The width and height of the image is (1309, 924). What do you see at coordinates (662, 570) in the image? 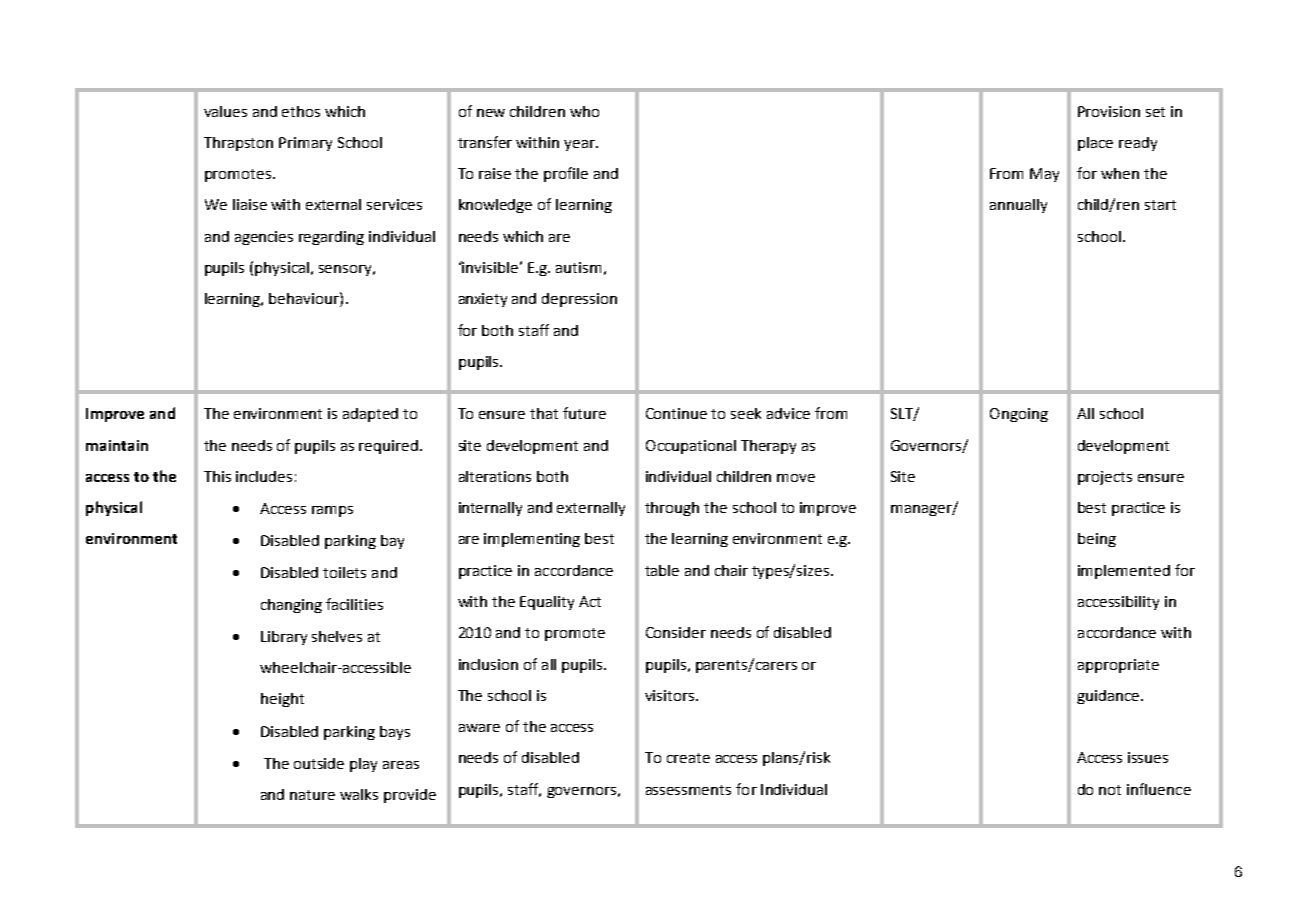
I see `table` at bounding box center [662, 570].
